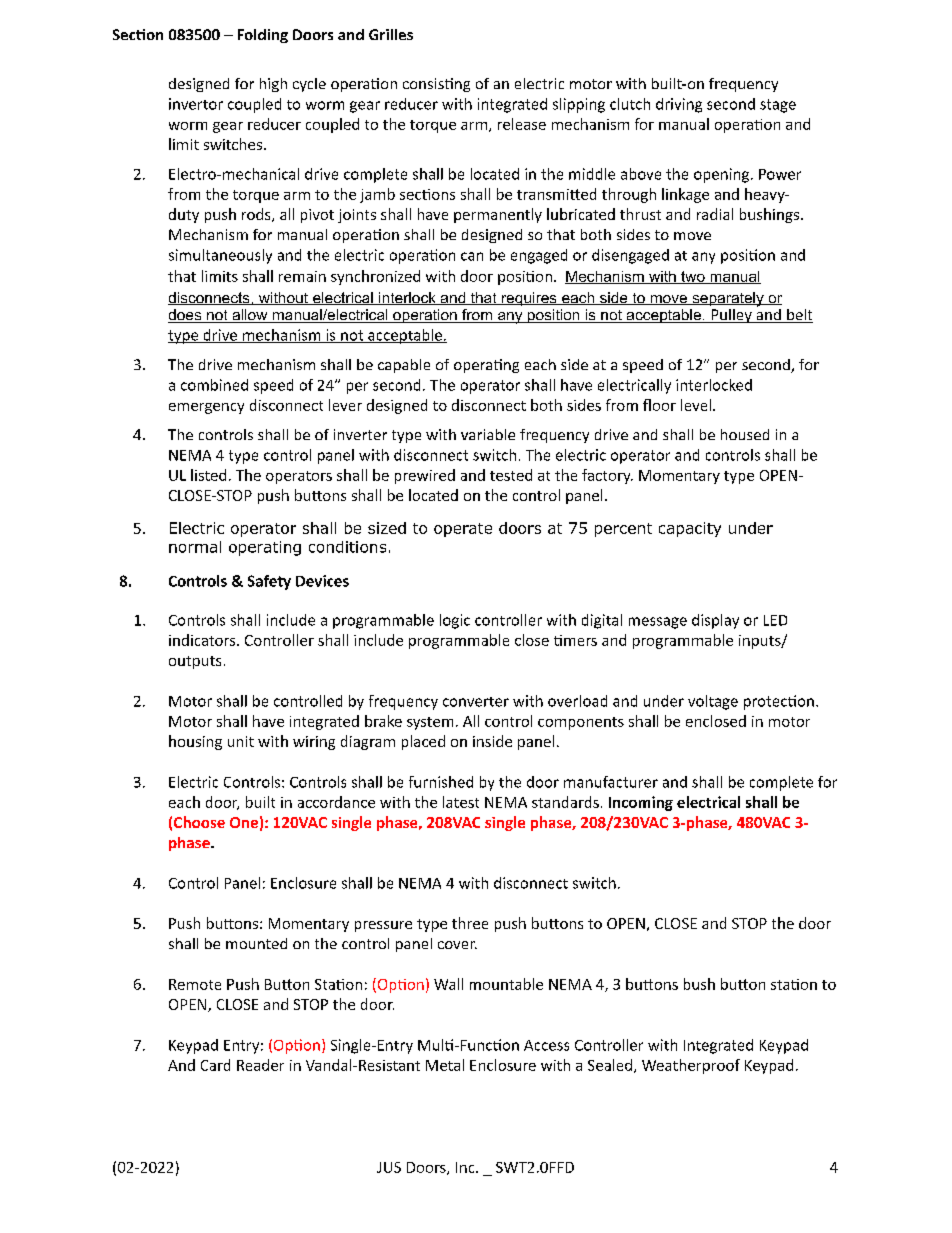 The height and width of the screenshot is (1233, 952). What do you see at coordinates (691, 1066) in the screenshot?
I see `Weatherproof` at bounding box center [691, 1066].
